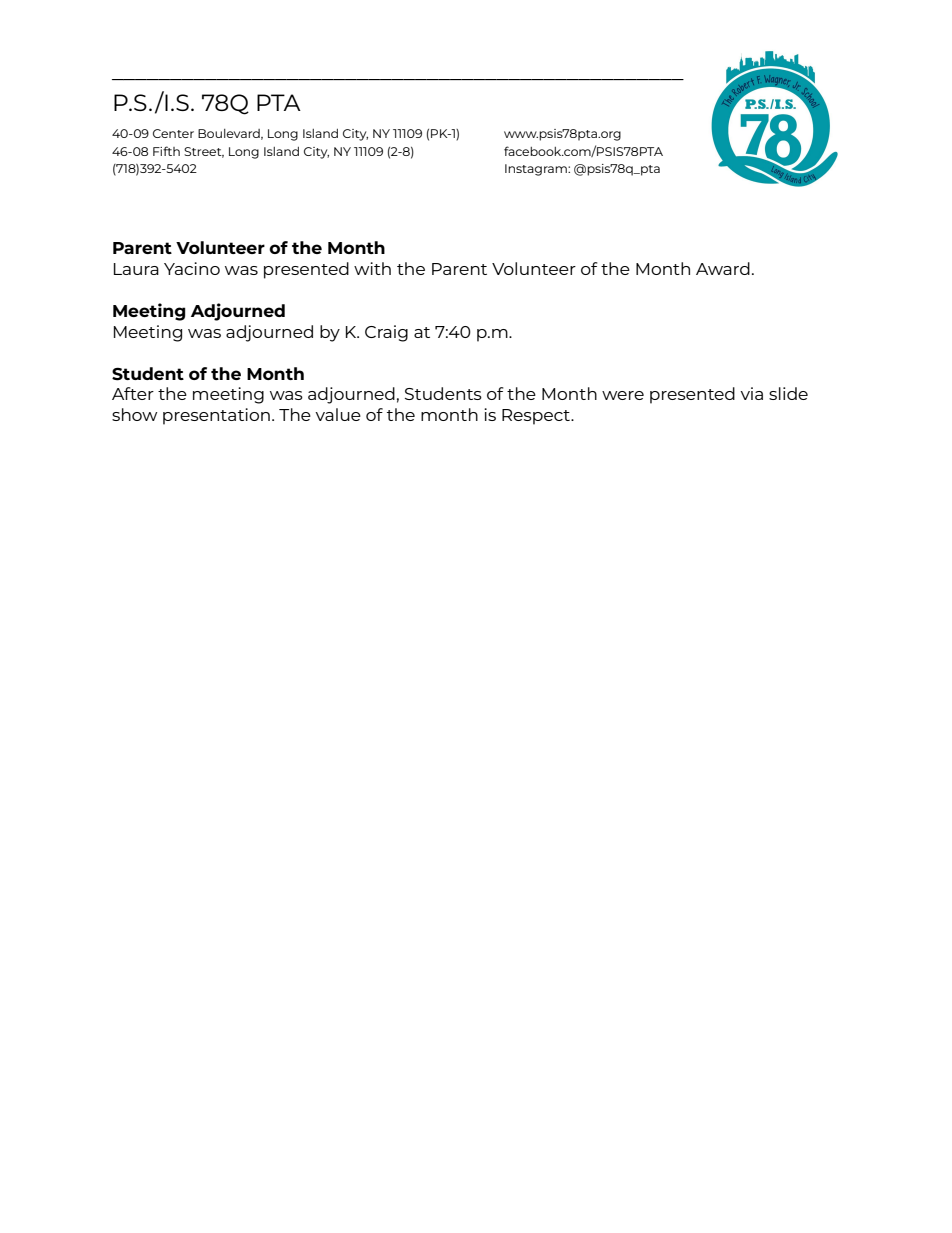  What do you see at coordinates (537, 417) in the page?
I see `Respect` at bounding box center [537, 417].
